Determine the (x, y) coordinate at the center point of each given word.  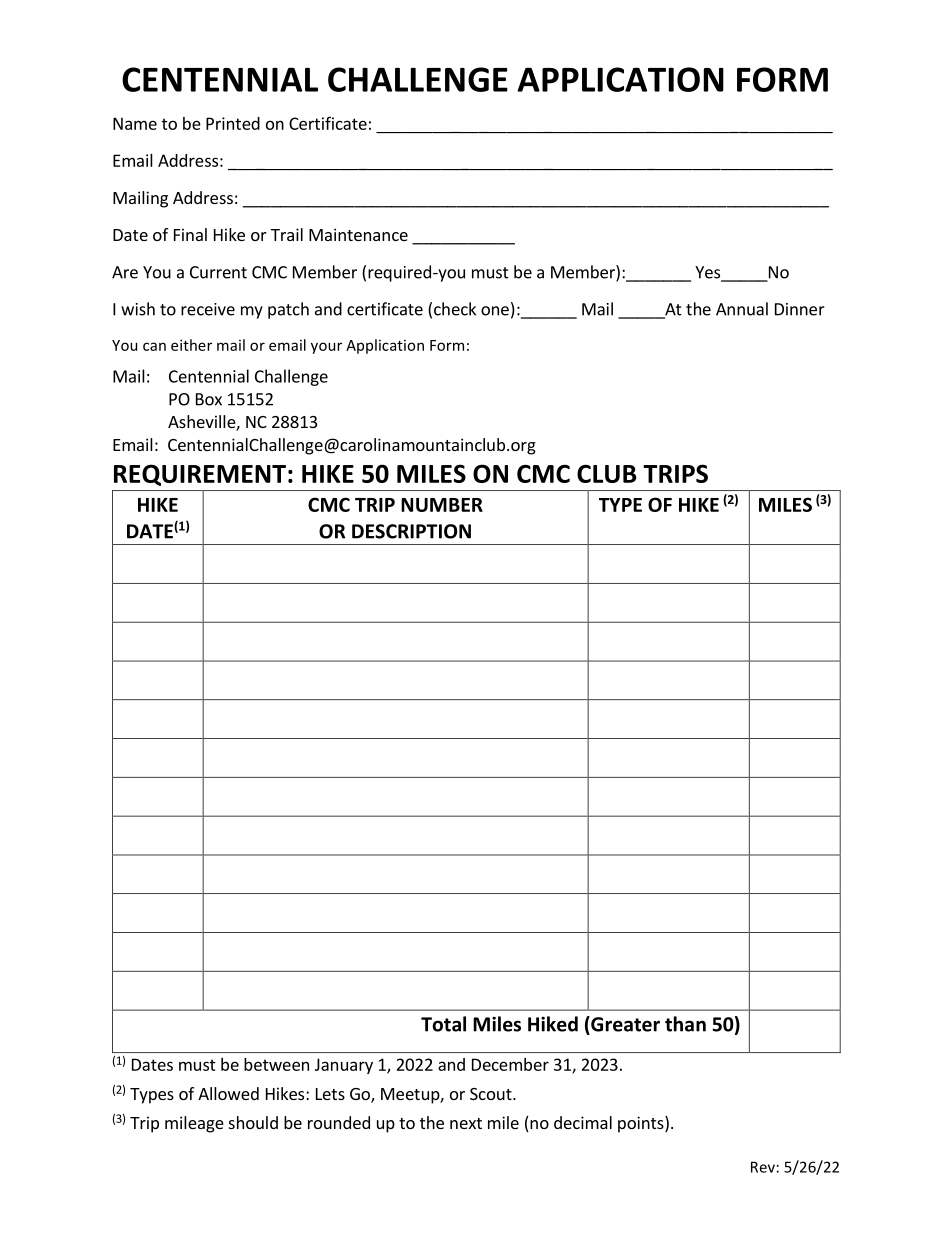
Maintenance (358, 234)
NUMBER (442, 505)
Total (443, 1024)
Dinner (800, 309)
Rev (763, 1167)
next (466, 1123)
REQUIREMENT (200, 475)
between (276, 1064)
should (253, 1122)
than (685, 1024)
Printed (233, 123)
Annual (742, 309)
